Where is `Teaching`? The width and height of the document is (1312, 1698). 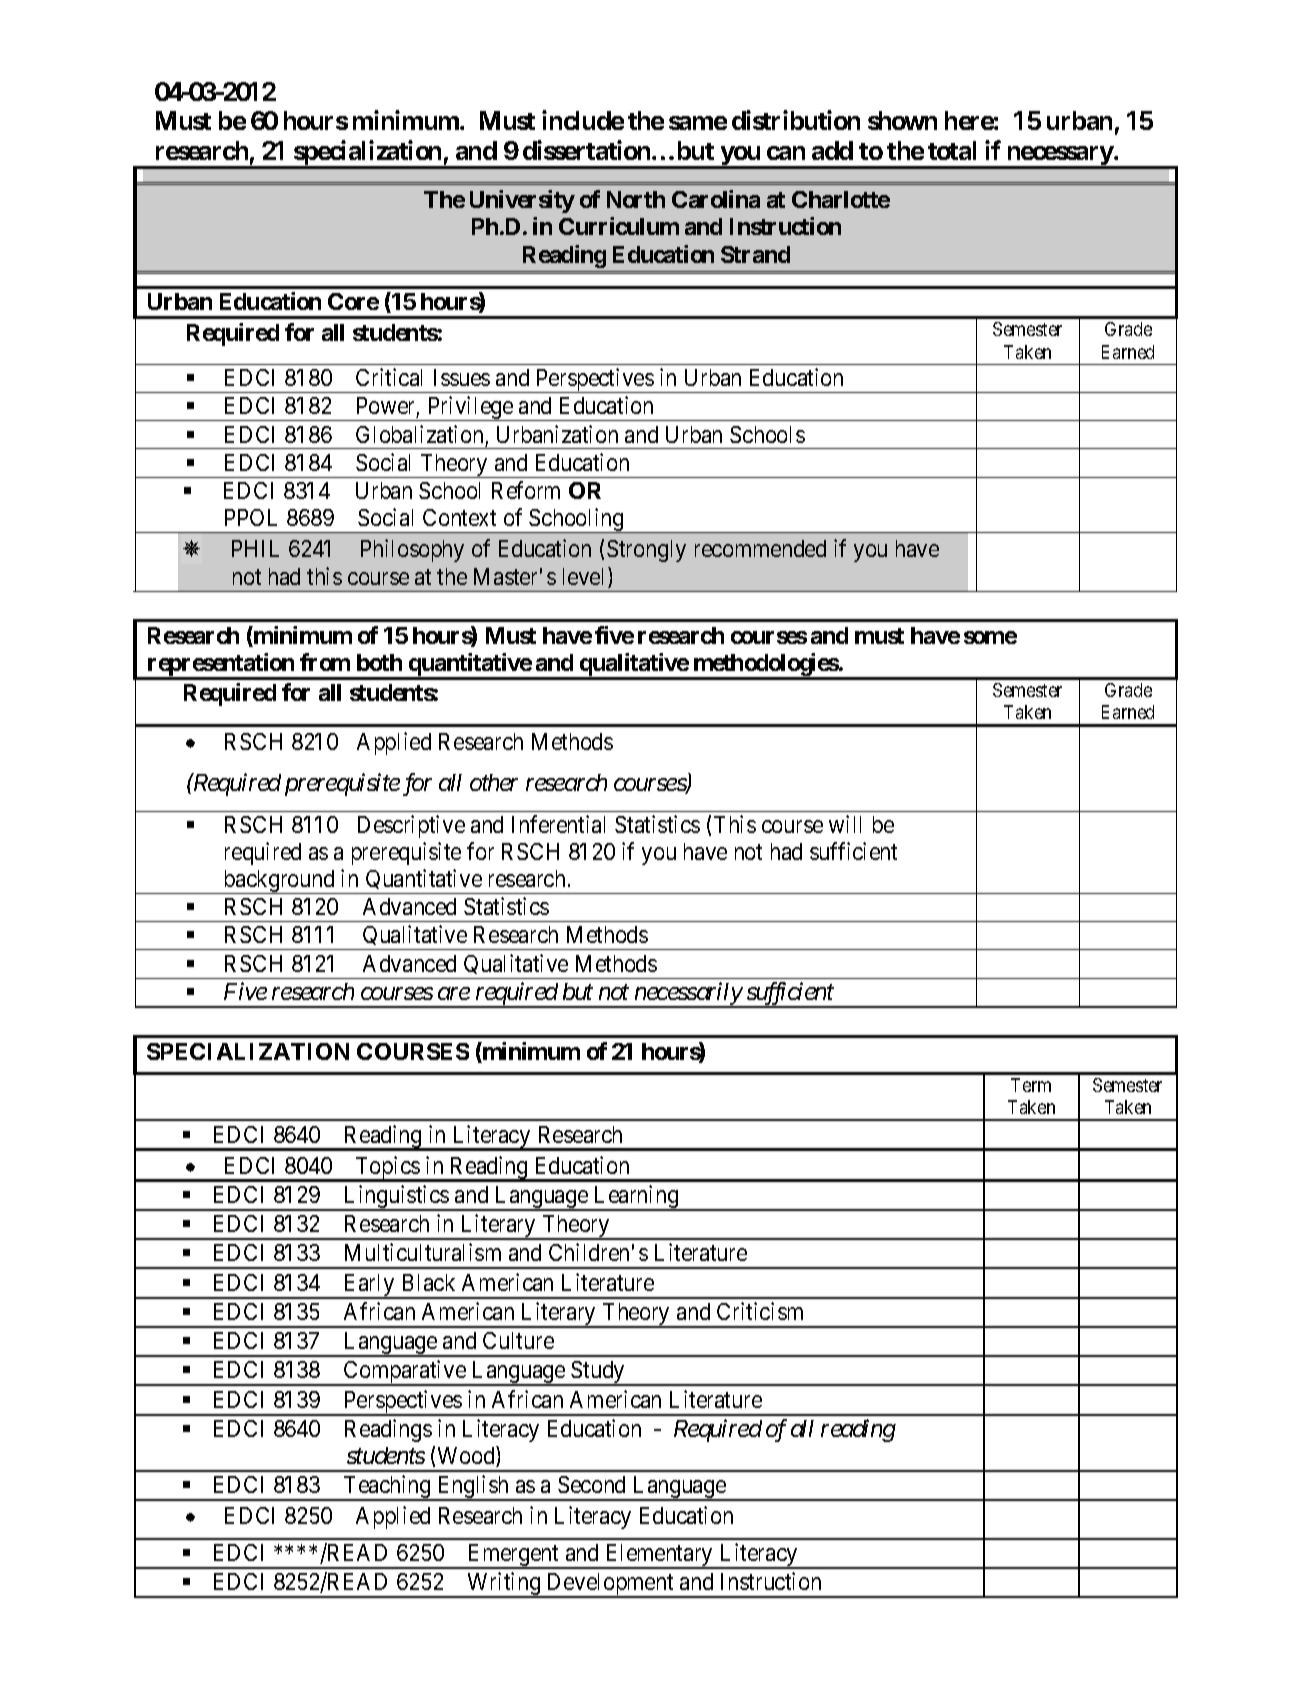 Teaching is located at coordinates (387, 1488).
